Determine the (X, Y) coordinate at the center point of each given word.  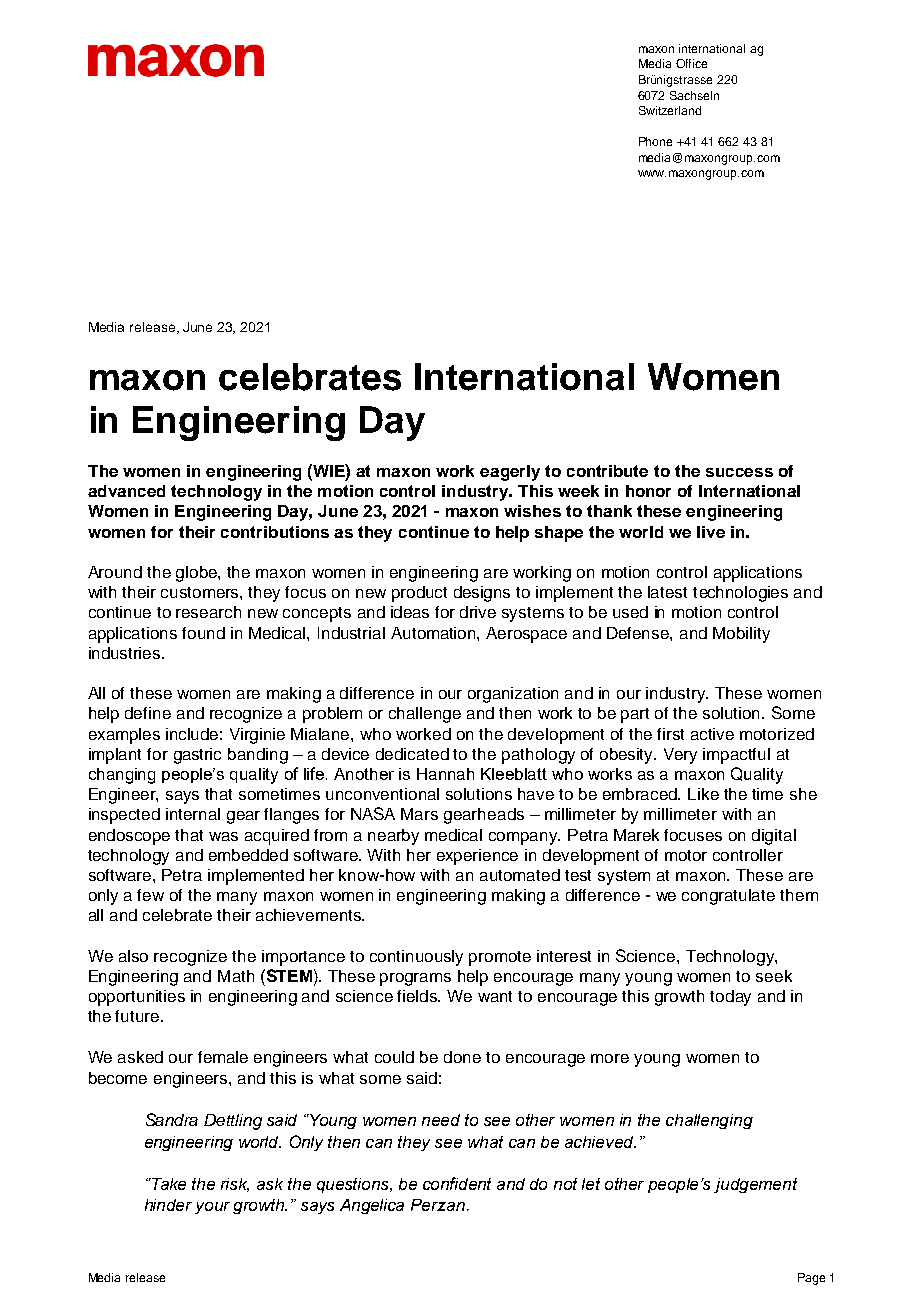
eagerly (510, 473)
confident (457, 1183)
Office (691, 63)
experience (477, 857)
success (739, 472)
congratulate (728, 897)
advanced (126, 491)
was (223, 836)
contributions (275, 532)
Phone (655, 141)
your (212, 1208)
